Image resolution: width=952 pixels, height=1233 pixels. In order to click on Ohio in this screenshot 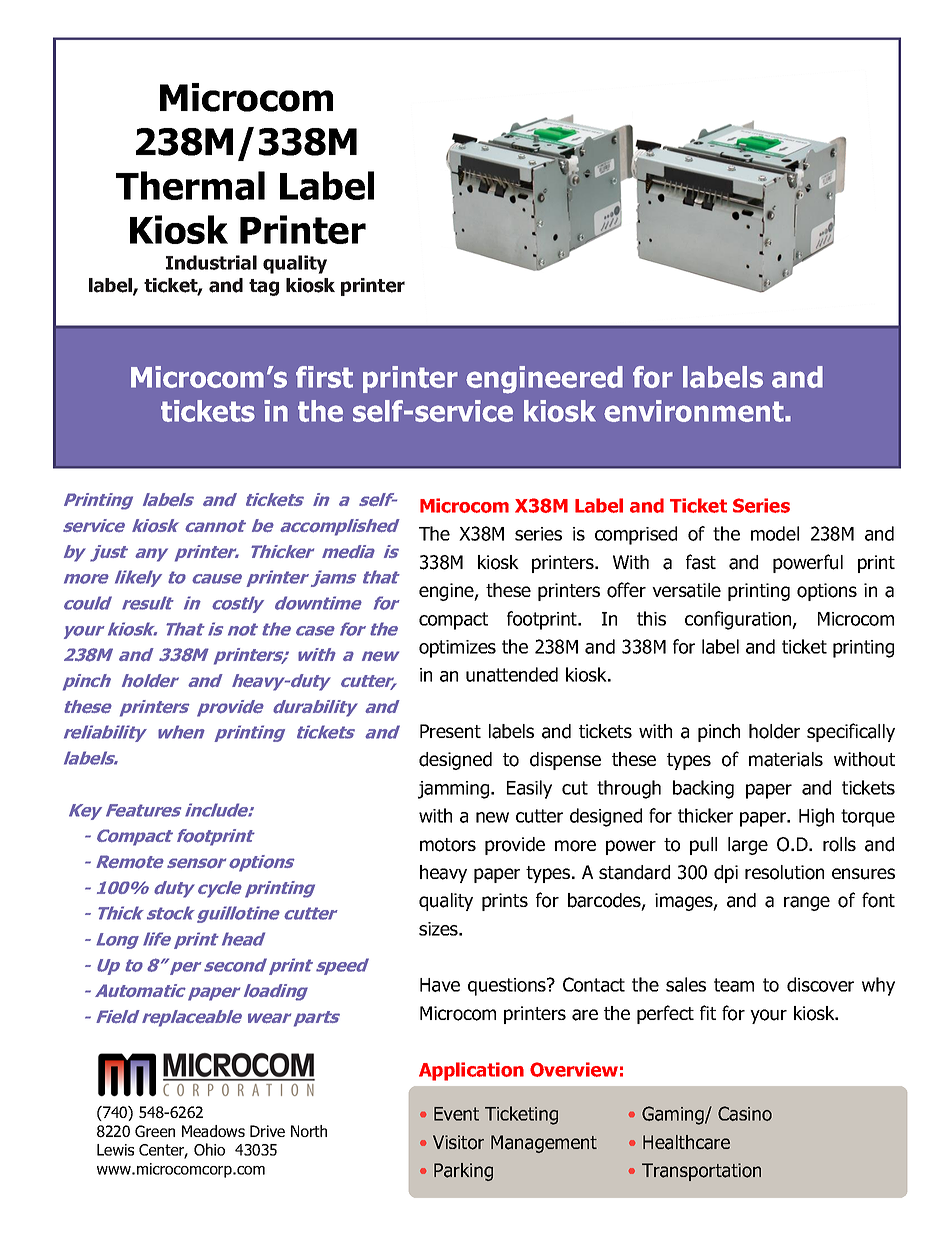, I will do `click(209, 1149)`.
